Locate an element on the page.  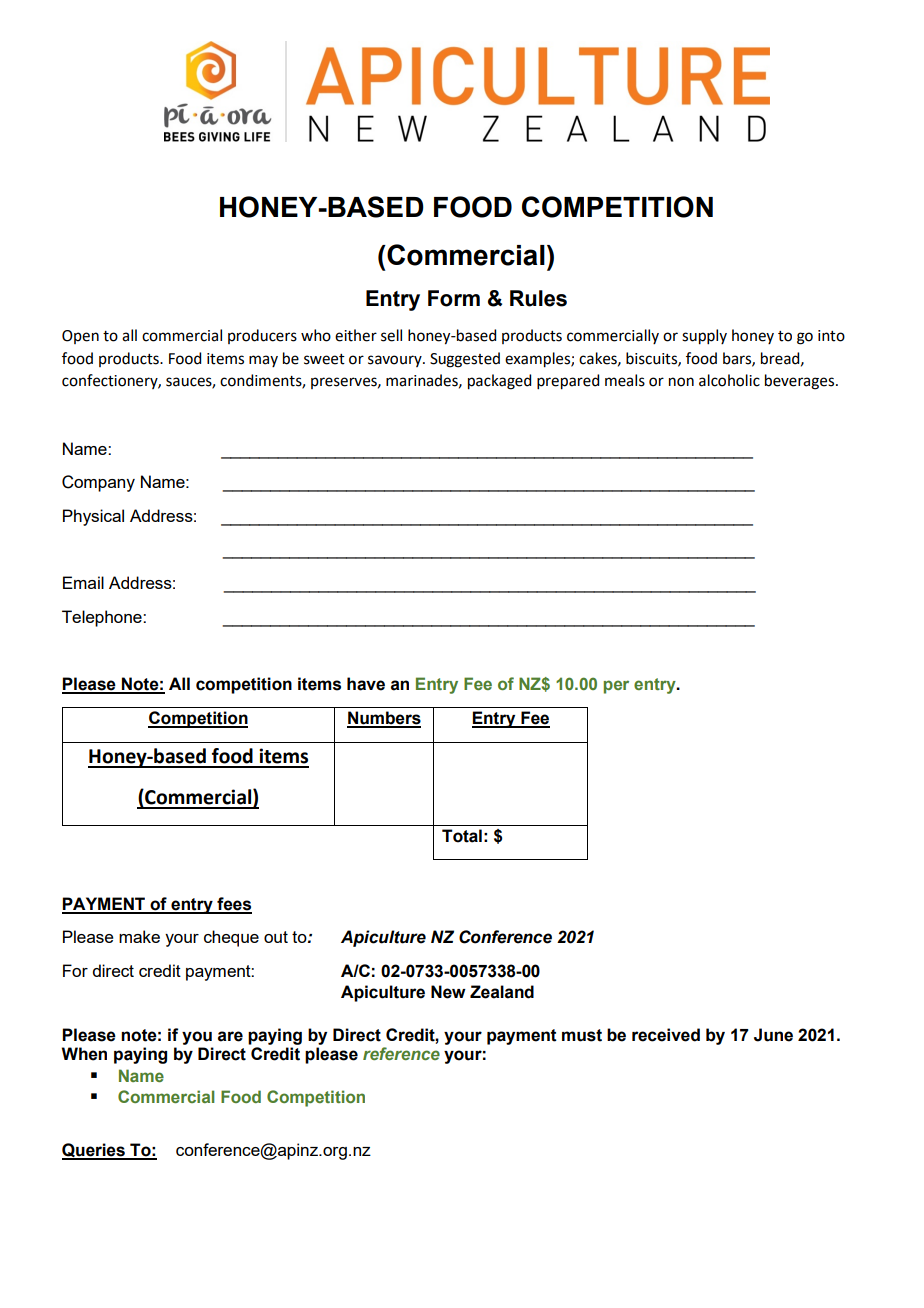
Form is located at coordinates (454, 298).
